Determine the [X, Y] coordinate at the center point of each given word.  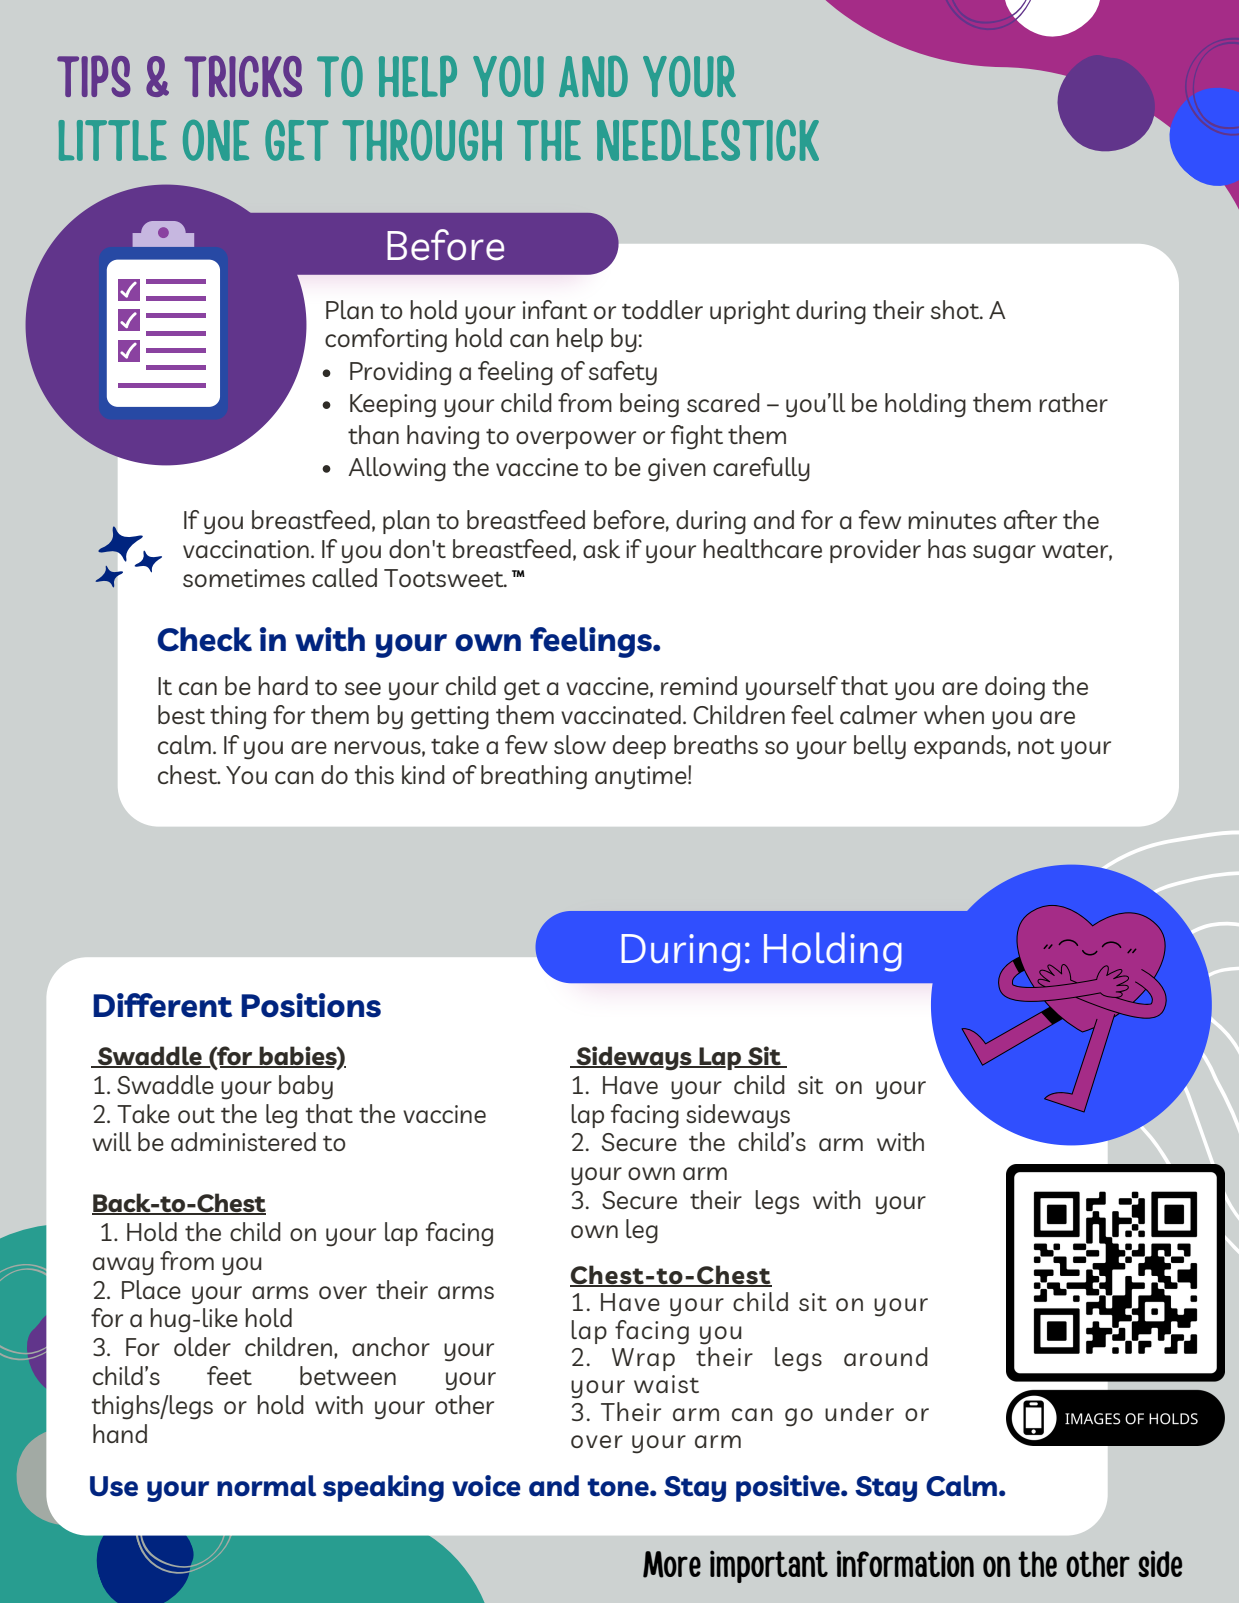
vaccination [246, 549]
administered [243, 1141]
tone [619, 1487]
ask [601, 548]
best [181, 714]
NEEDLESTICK [708, 140]
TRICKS [243, 76]
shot [956, 309]
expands [961, 747]
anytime [642, 778]
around [886, 1356]
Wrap [643, 1359]
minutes [952, 520]
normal [266, 1485]
